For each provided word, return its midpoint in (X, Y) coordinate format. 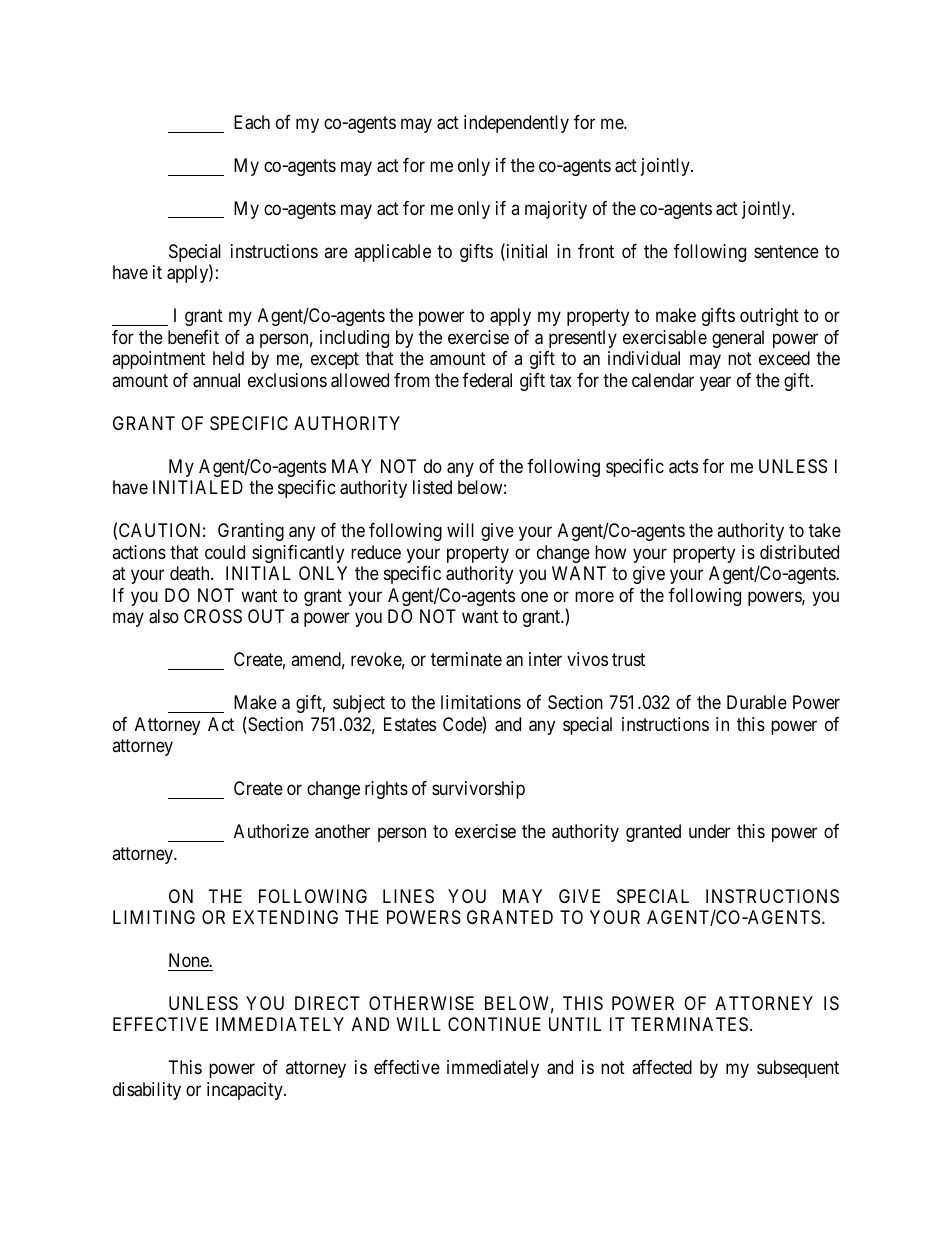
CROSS (213, 616)
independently (516, 124)
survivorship (478, 790)
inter (545, 659)
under (709, 831)
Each (252, 122)
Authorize (271, 831)
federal (487, 380)
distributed (799, 552)
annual (216, 380)
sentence (786, 251)
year (715, 383)
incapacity (246, 1091)
